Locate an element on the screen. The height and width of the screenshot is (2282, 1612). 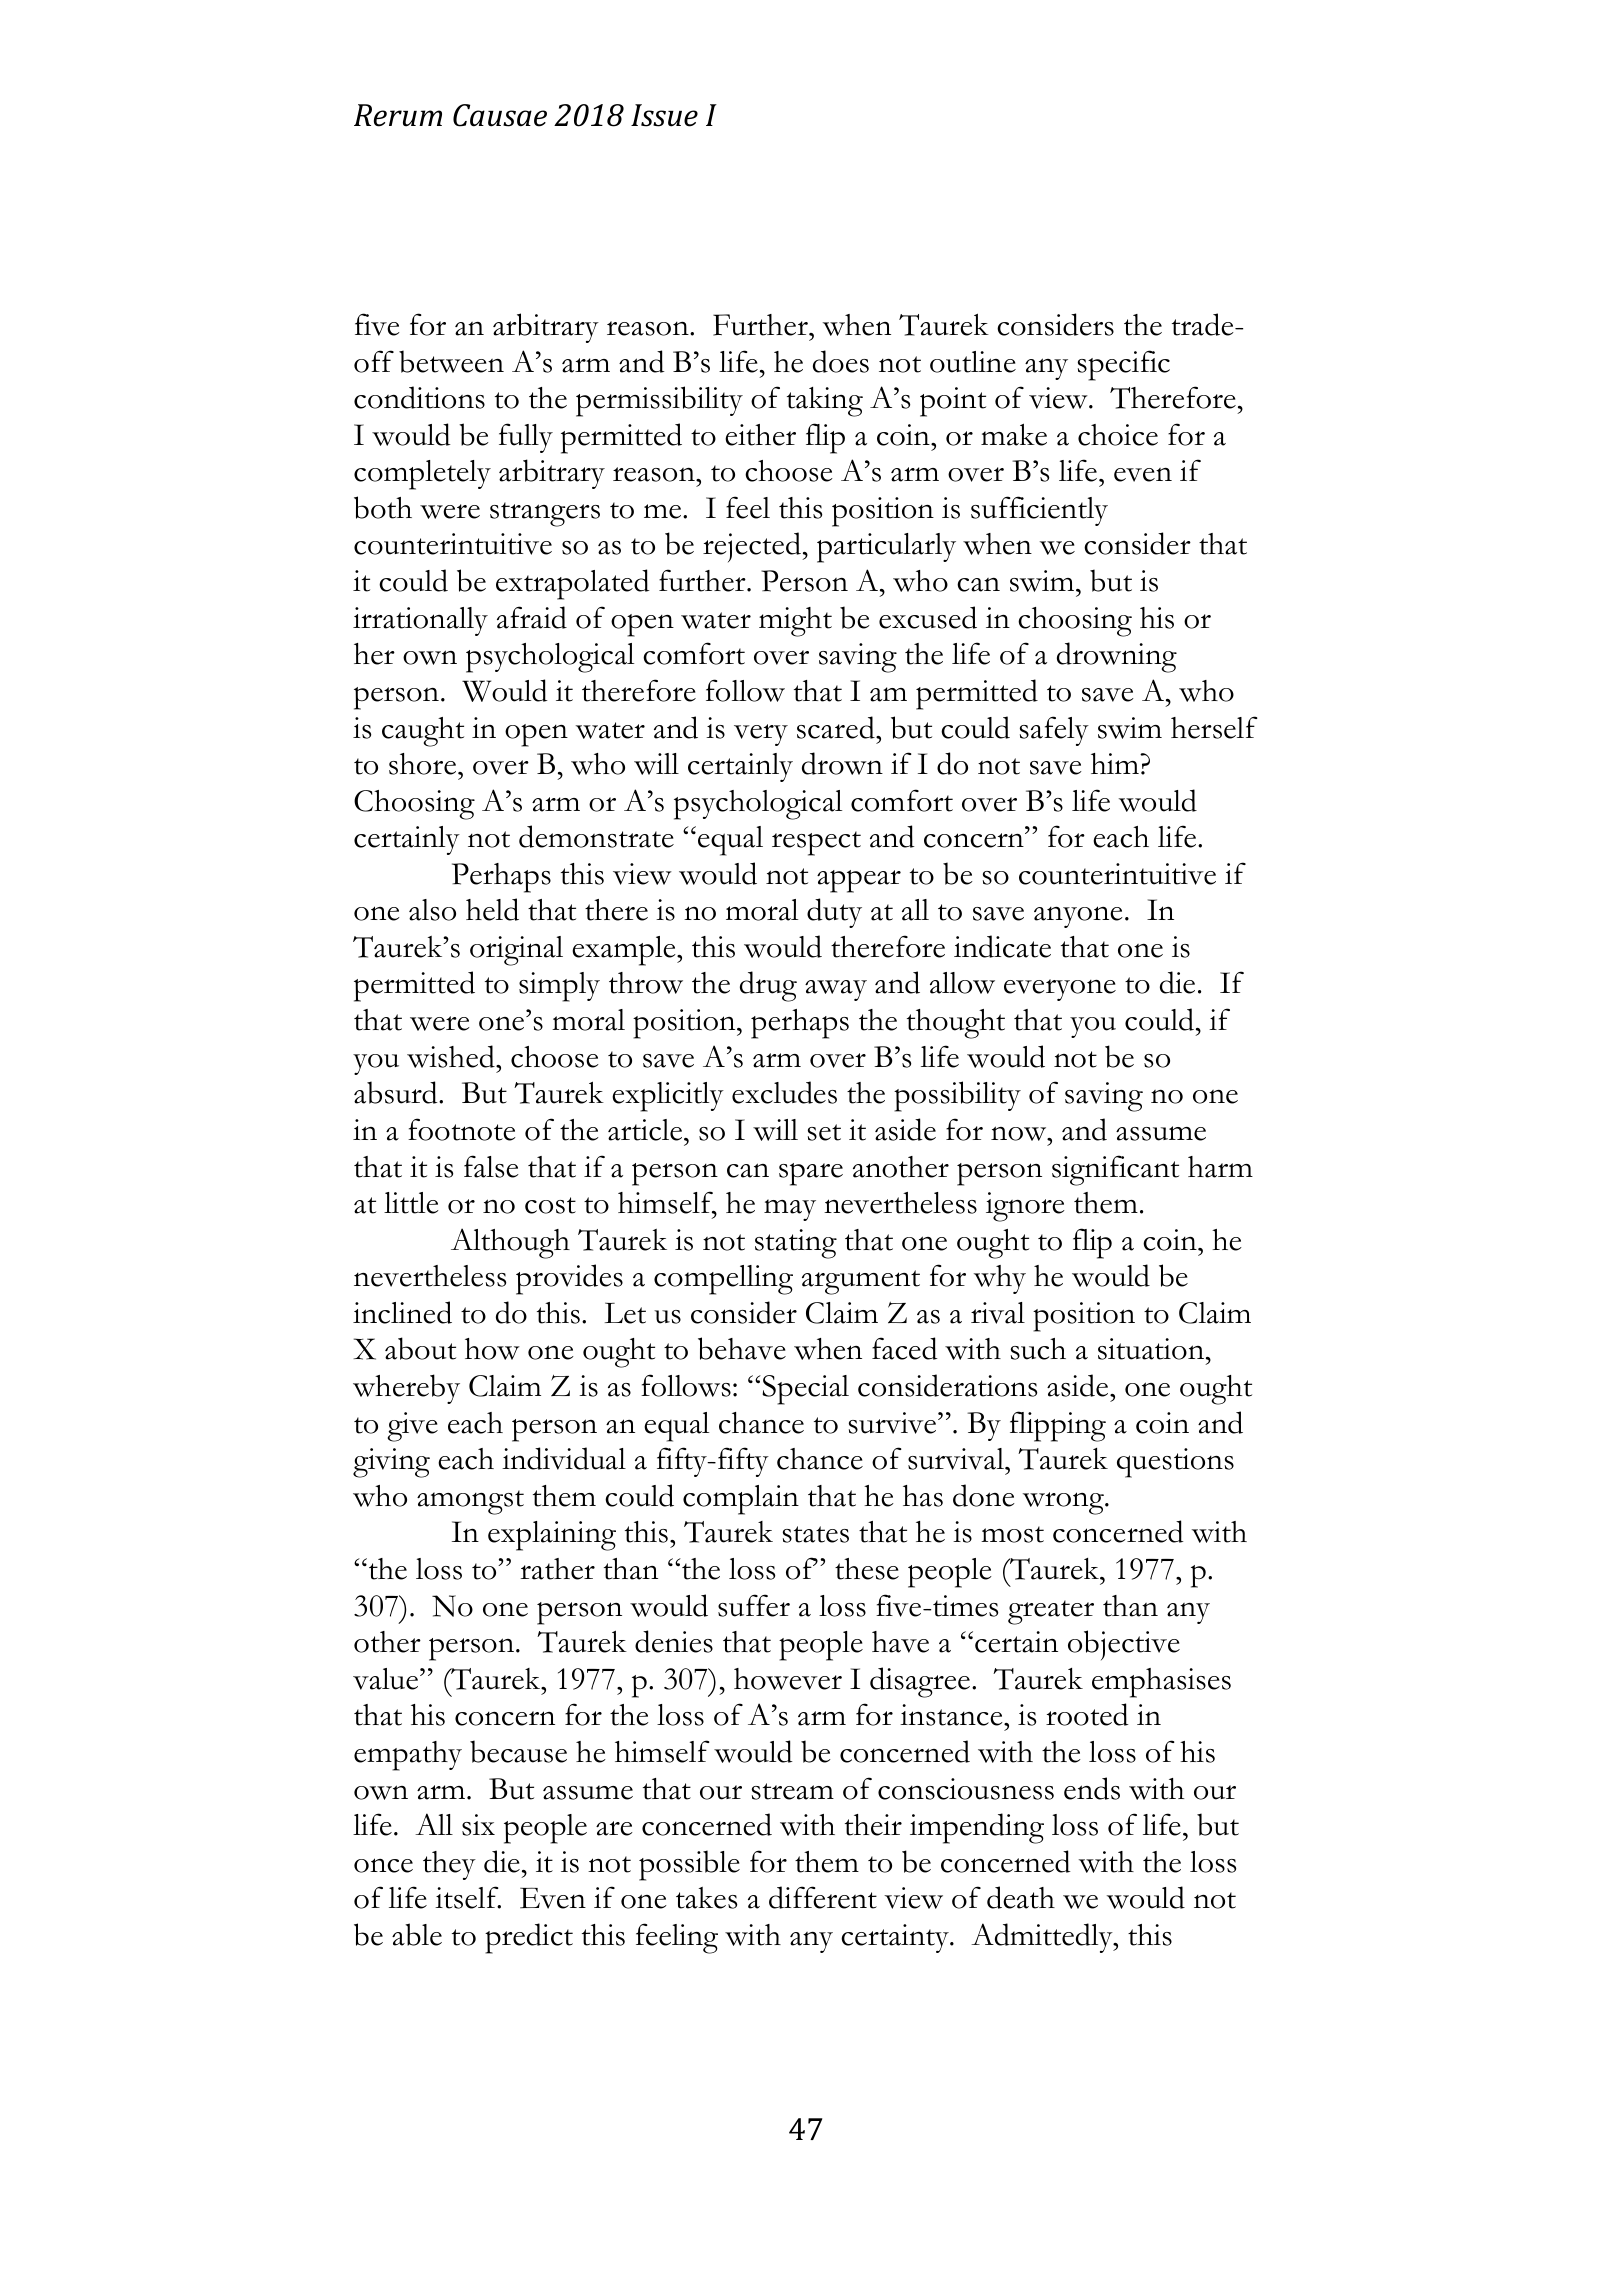
itself is located at coordinates (468, 1897).
